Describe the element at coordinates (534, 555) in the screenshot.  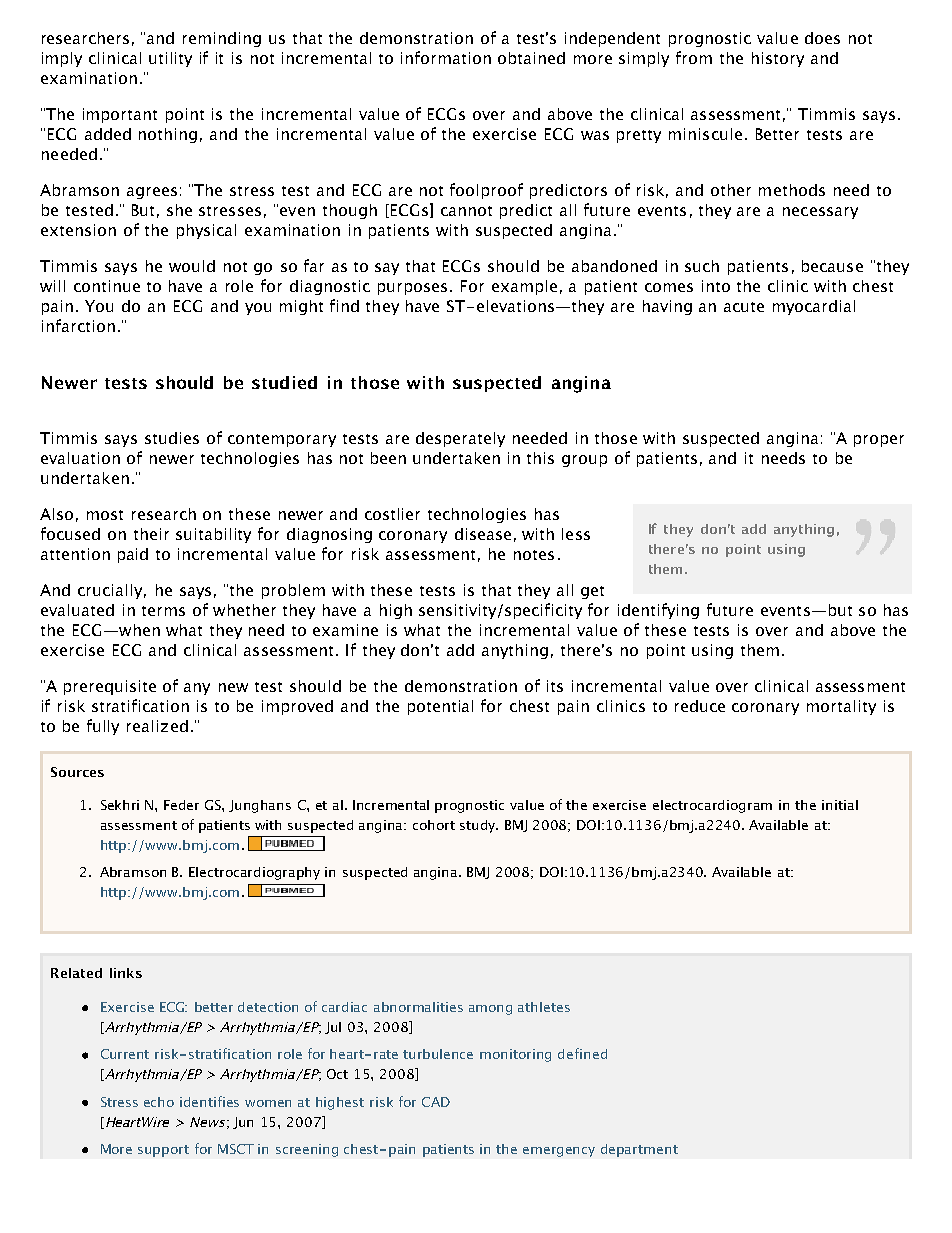
I see `notes` at that location.
